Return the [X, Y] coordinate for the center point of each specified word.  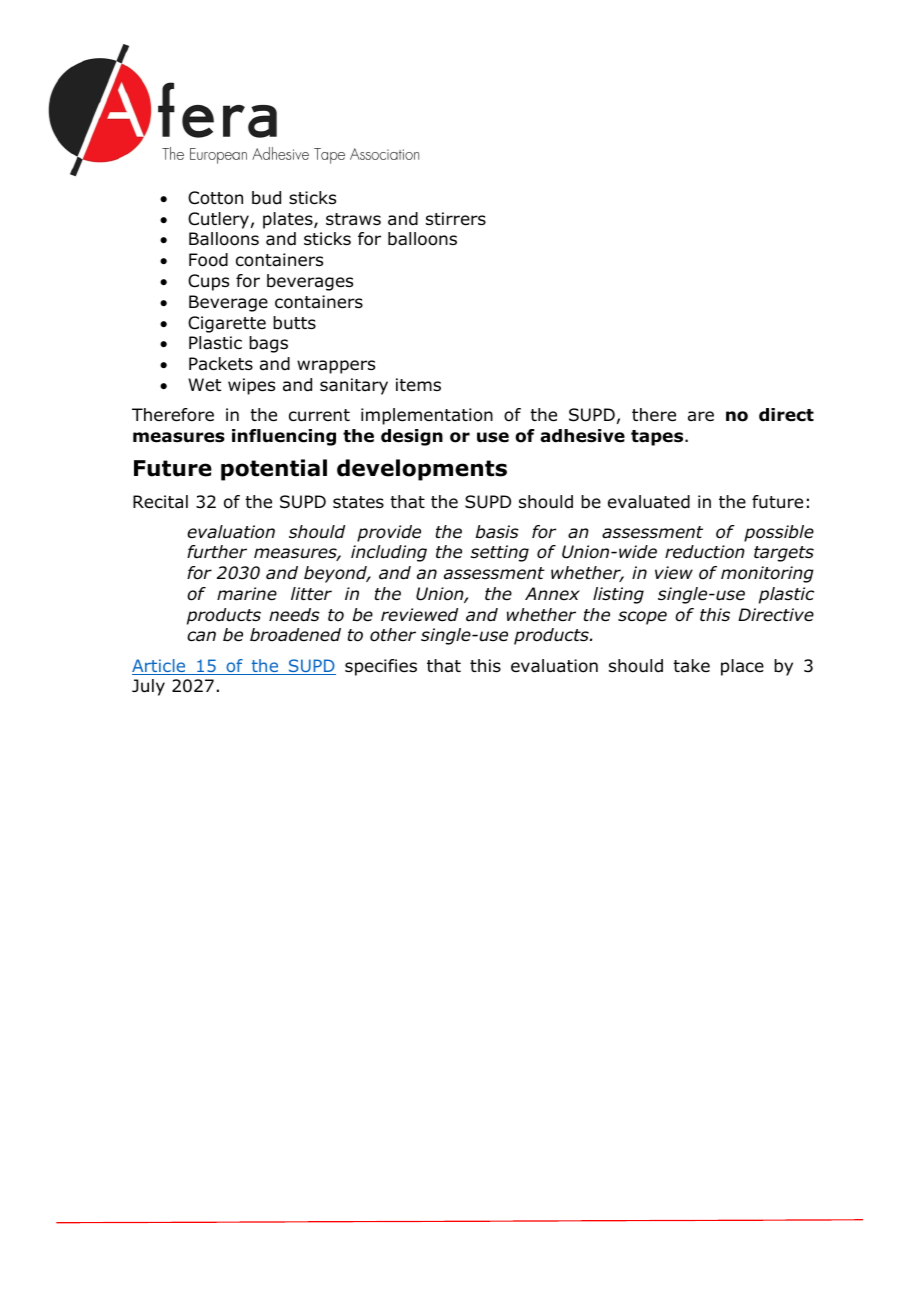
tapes [658, 438]
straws [353, 219]
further [217, 552]
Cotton [215, 198]
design [412, 437]
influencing [284, 437]
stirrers [456, 219]
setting [500, 553]
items [418, 385]
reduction [705, 552]
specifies [381, 667]
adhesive [582, 436]
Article [160, 667]
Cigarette [227, 324]
